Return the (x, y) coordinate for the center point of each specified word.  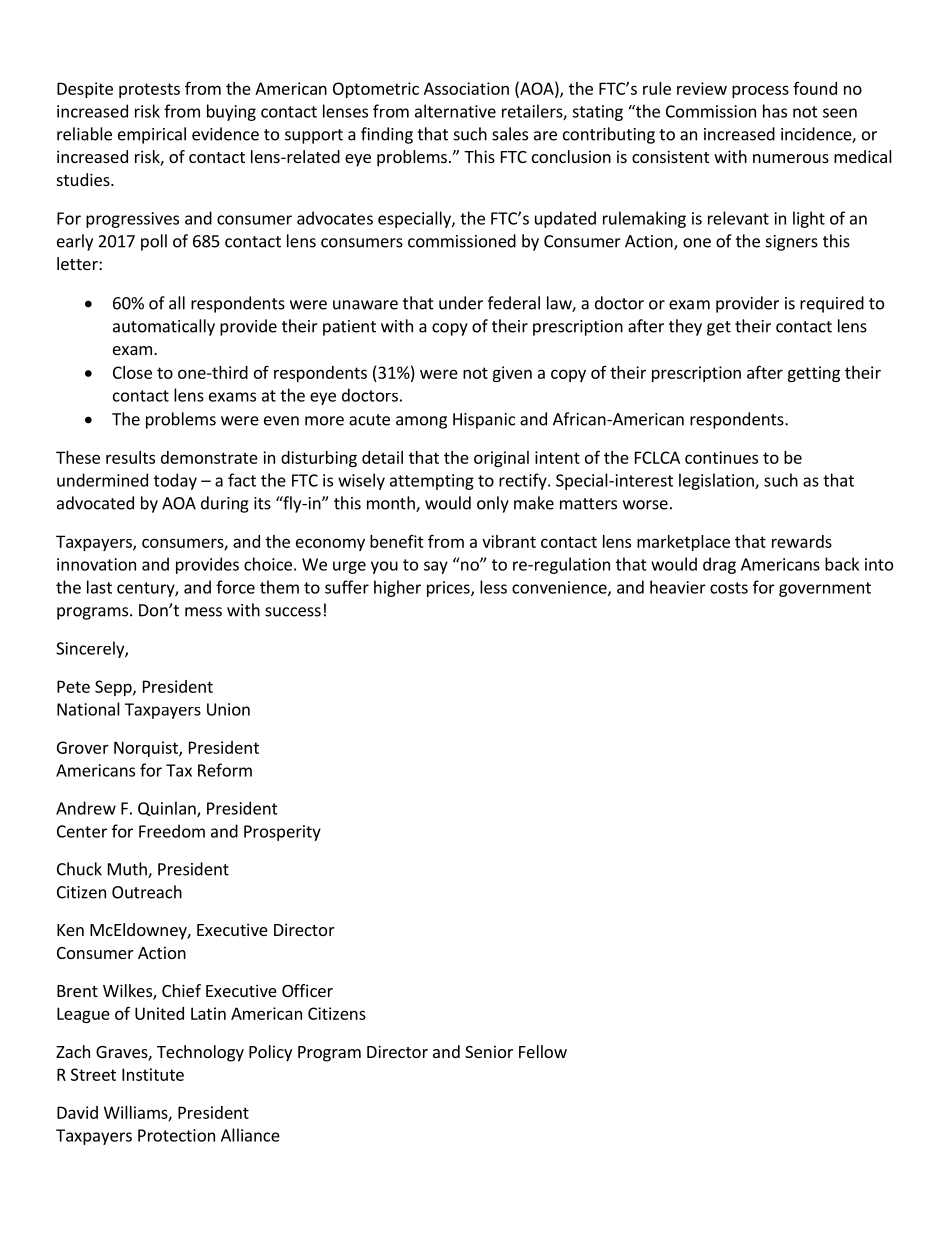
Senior (489, 1051)
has (775, 111)
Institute (153, 1074)
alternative (455, 111)
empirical (152, 135)
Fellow (543, 1051)
